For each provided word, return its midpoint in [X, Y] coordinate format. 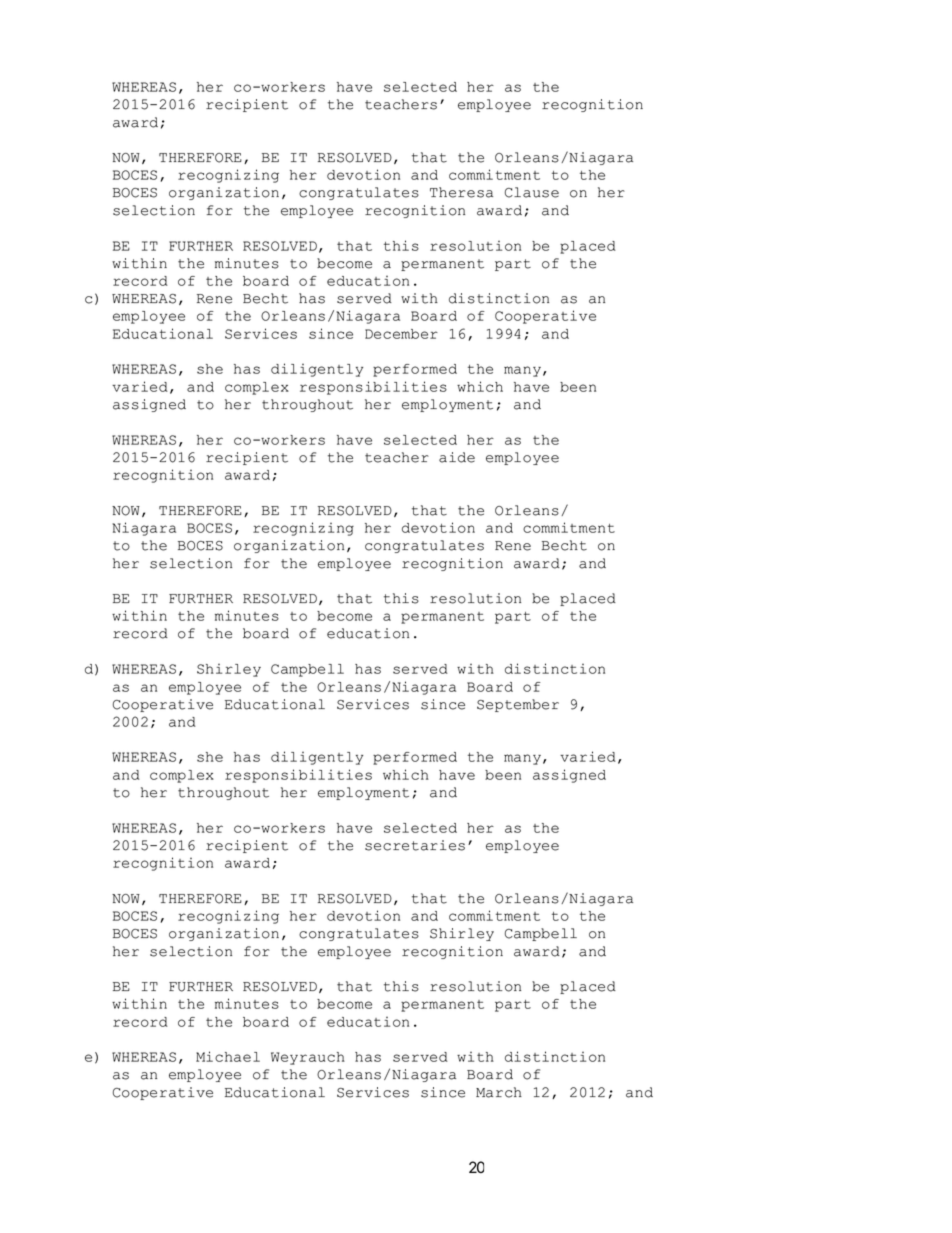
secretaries [415, 845]
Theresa [461, 192]
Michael [228, 1056]
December [401, 334]
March [499, 1092]
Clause [532, 192]
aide [457, 457]
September [518, 705]
